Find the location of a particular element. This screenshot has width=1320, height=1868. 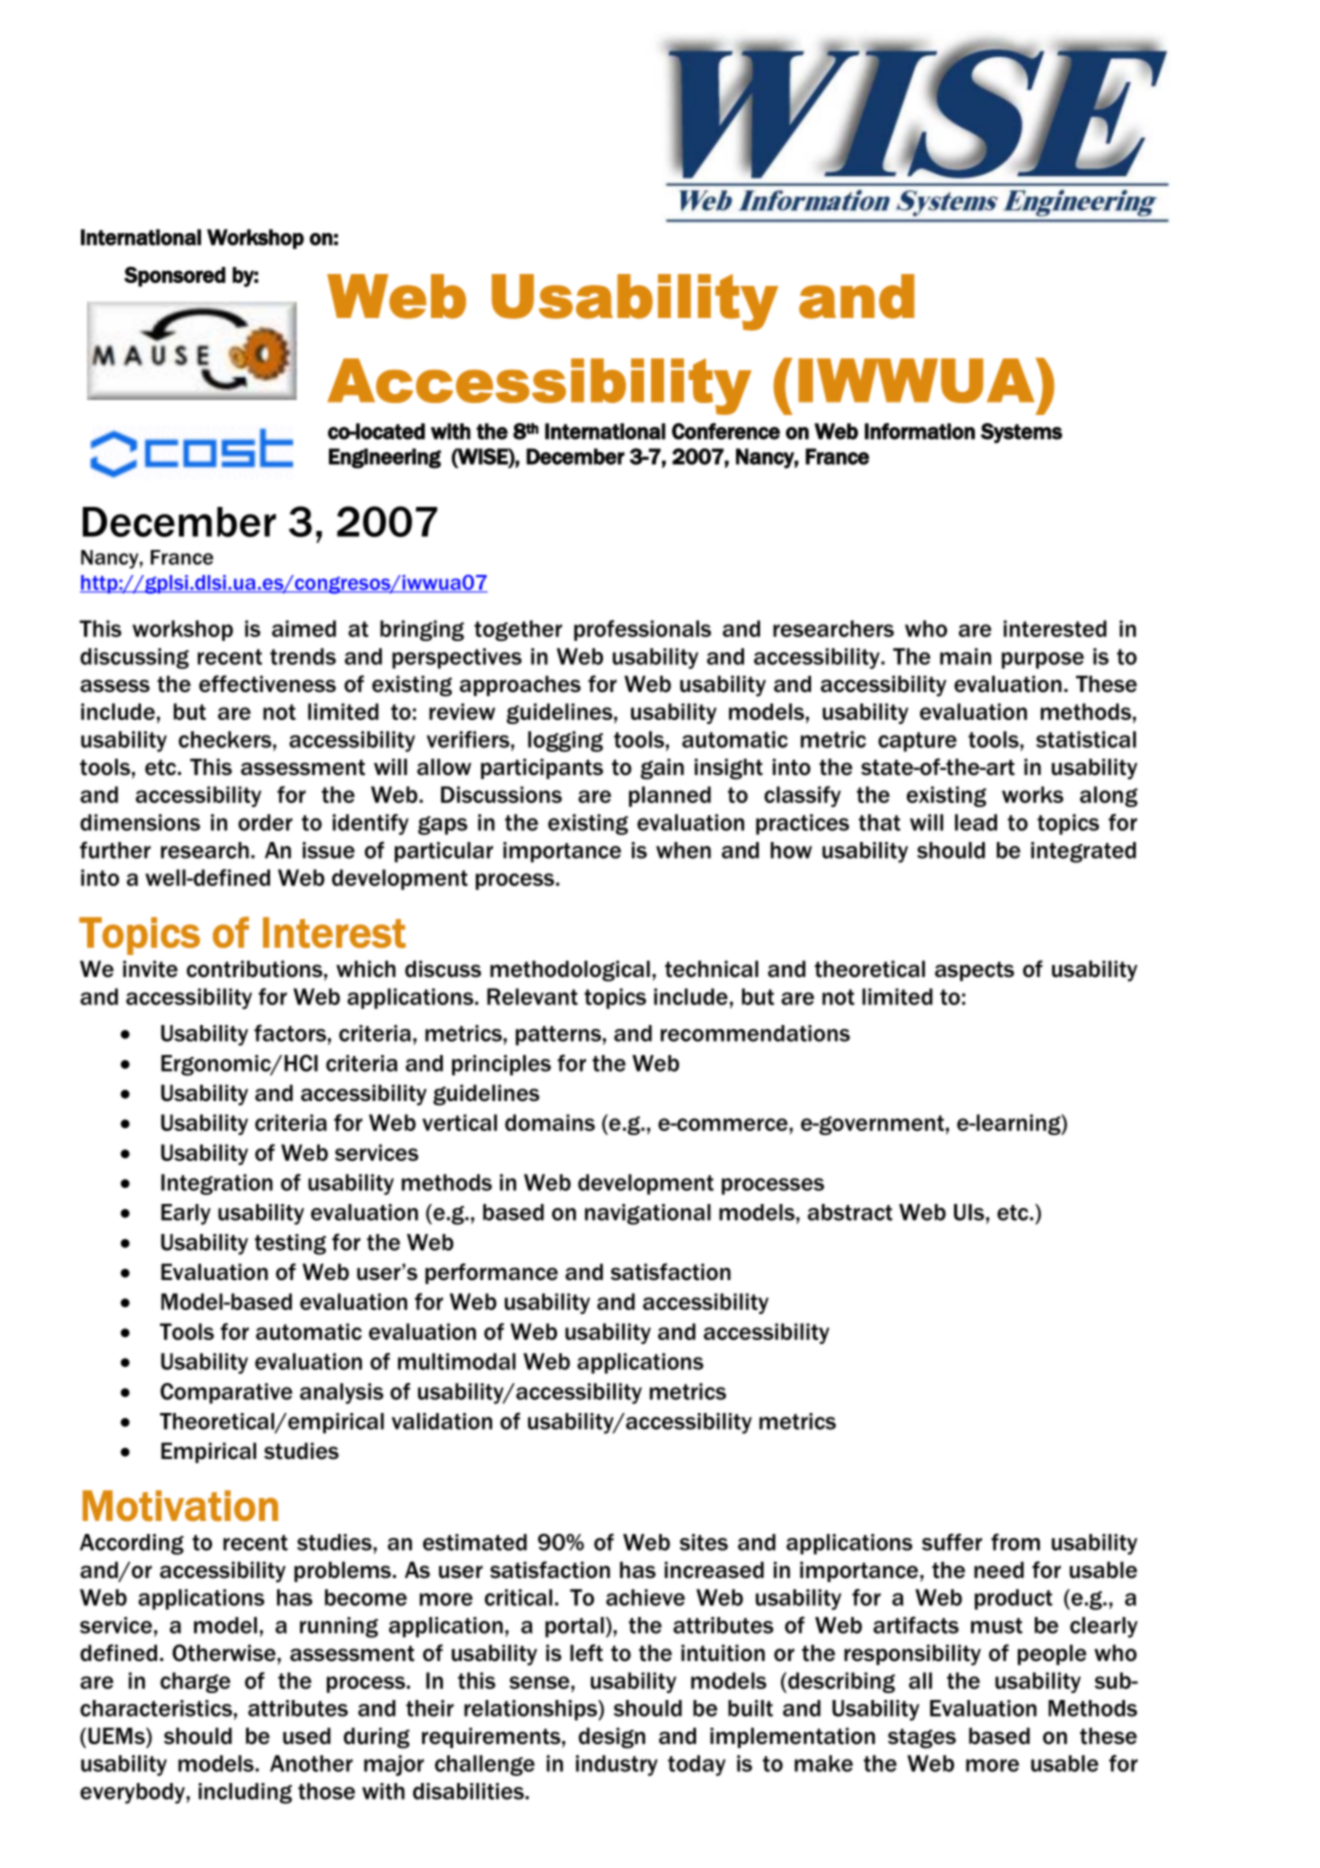

including is located at coordinates (245, 1793).
